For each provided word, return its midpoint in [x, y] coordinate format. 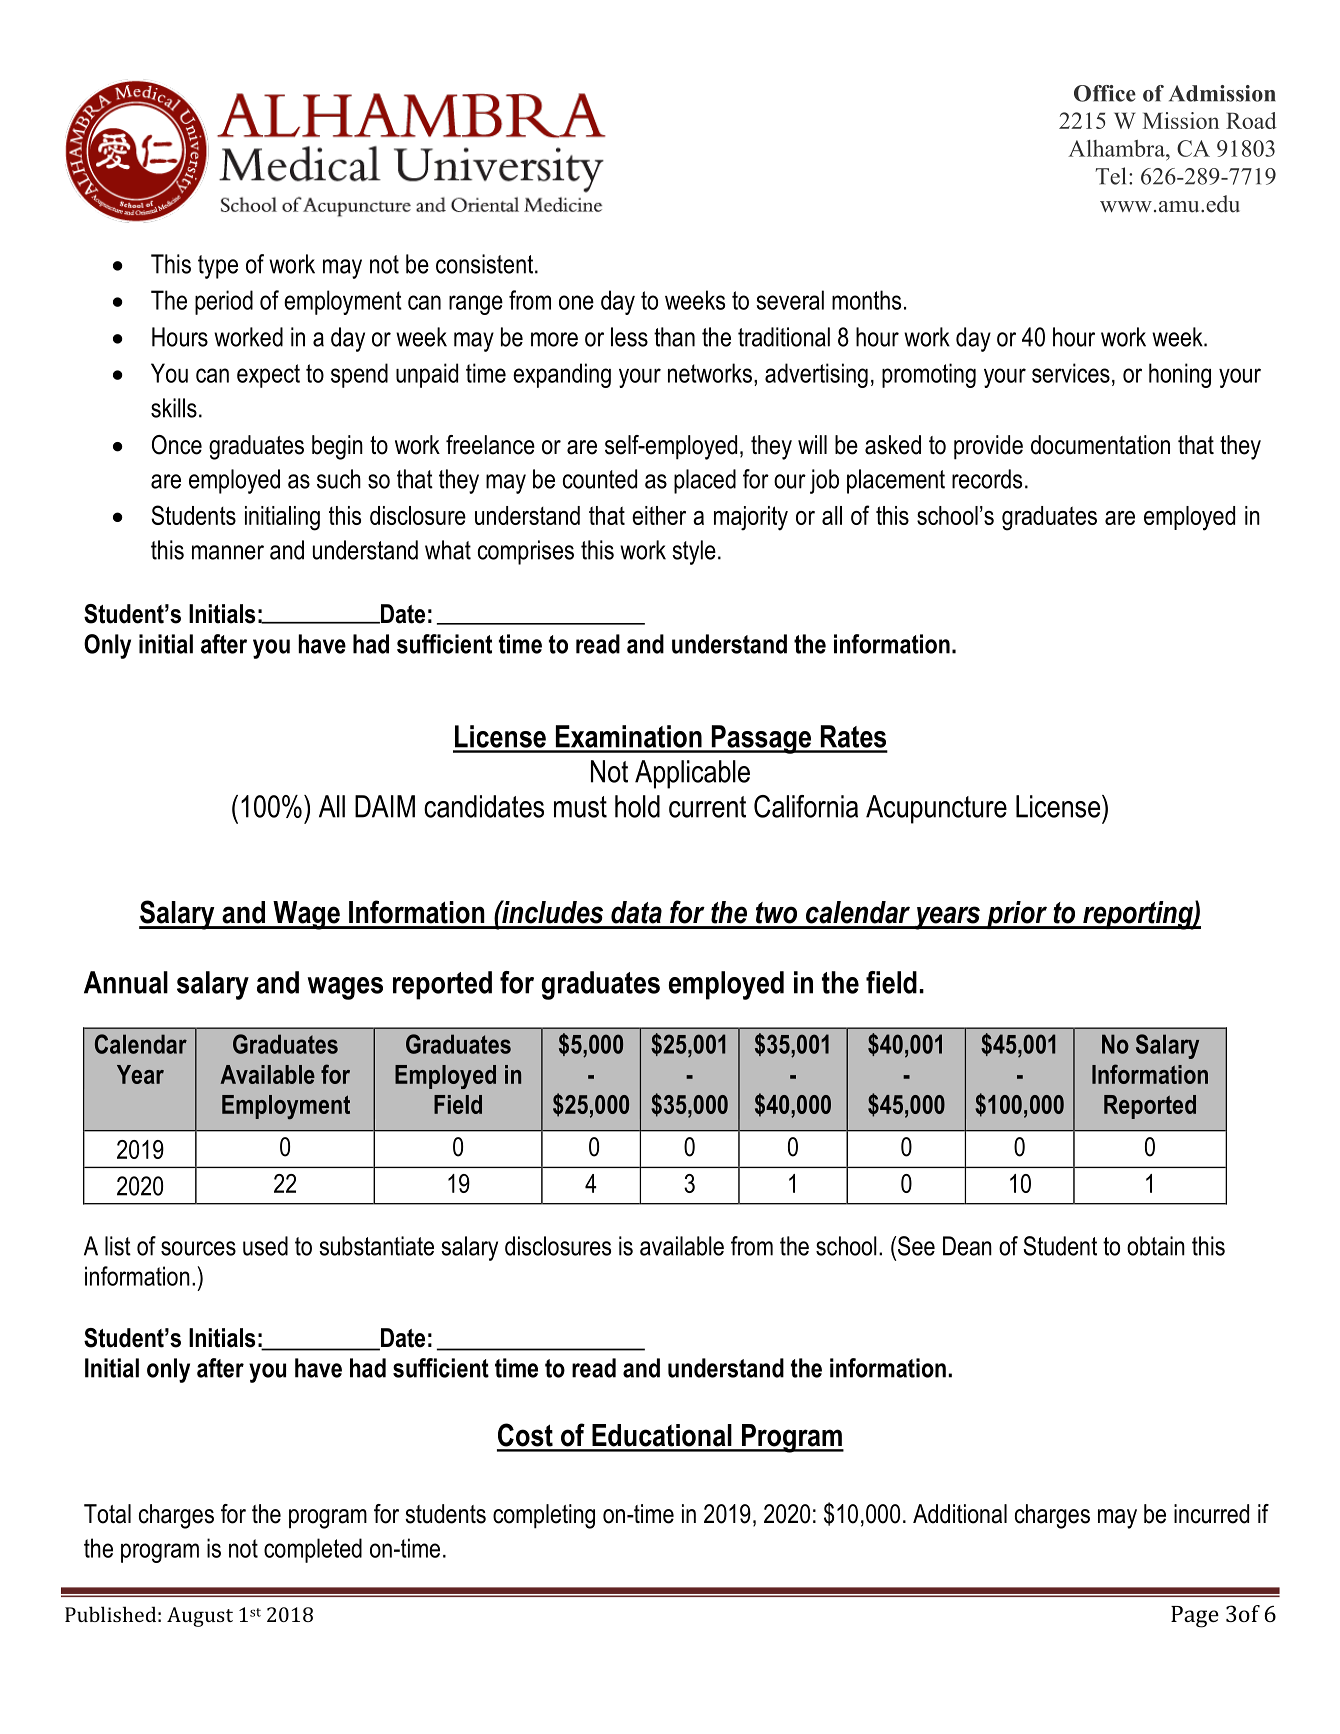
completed [313, 1550]
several [790, 300]
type [218, 267]
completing [544, 1516]
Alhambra [1117, 148]
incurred [1211, 1514]
